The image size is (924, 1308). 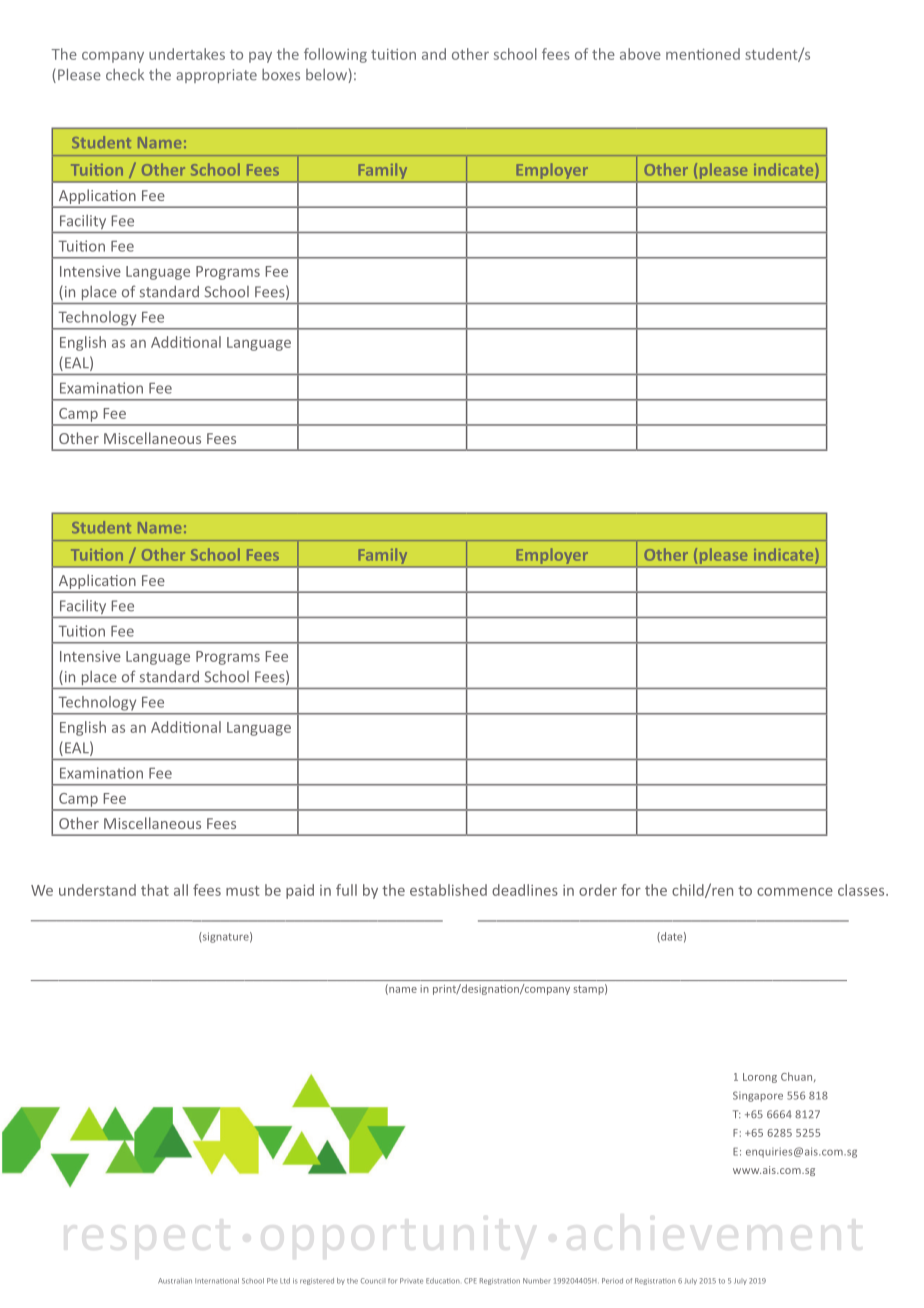 What do you see at coordinates (470, 1281) in the screenshot?
I see `CPE` at bounding box center [470, 1281].
